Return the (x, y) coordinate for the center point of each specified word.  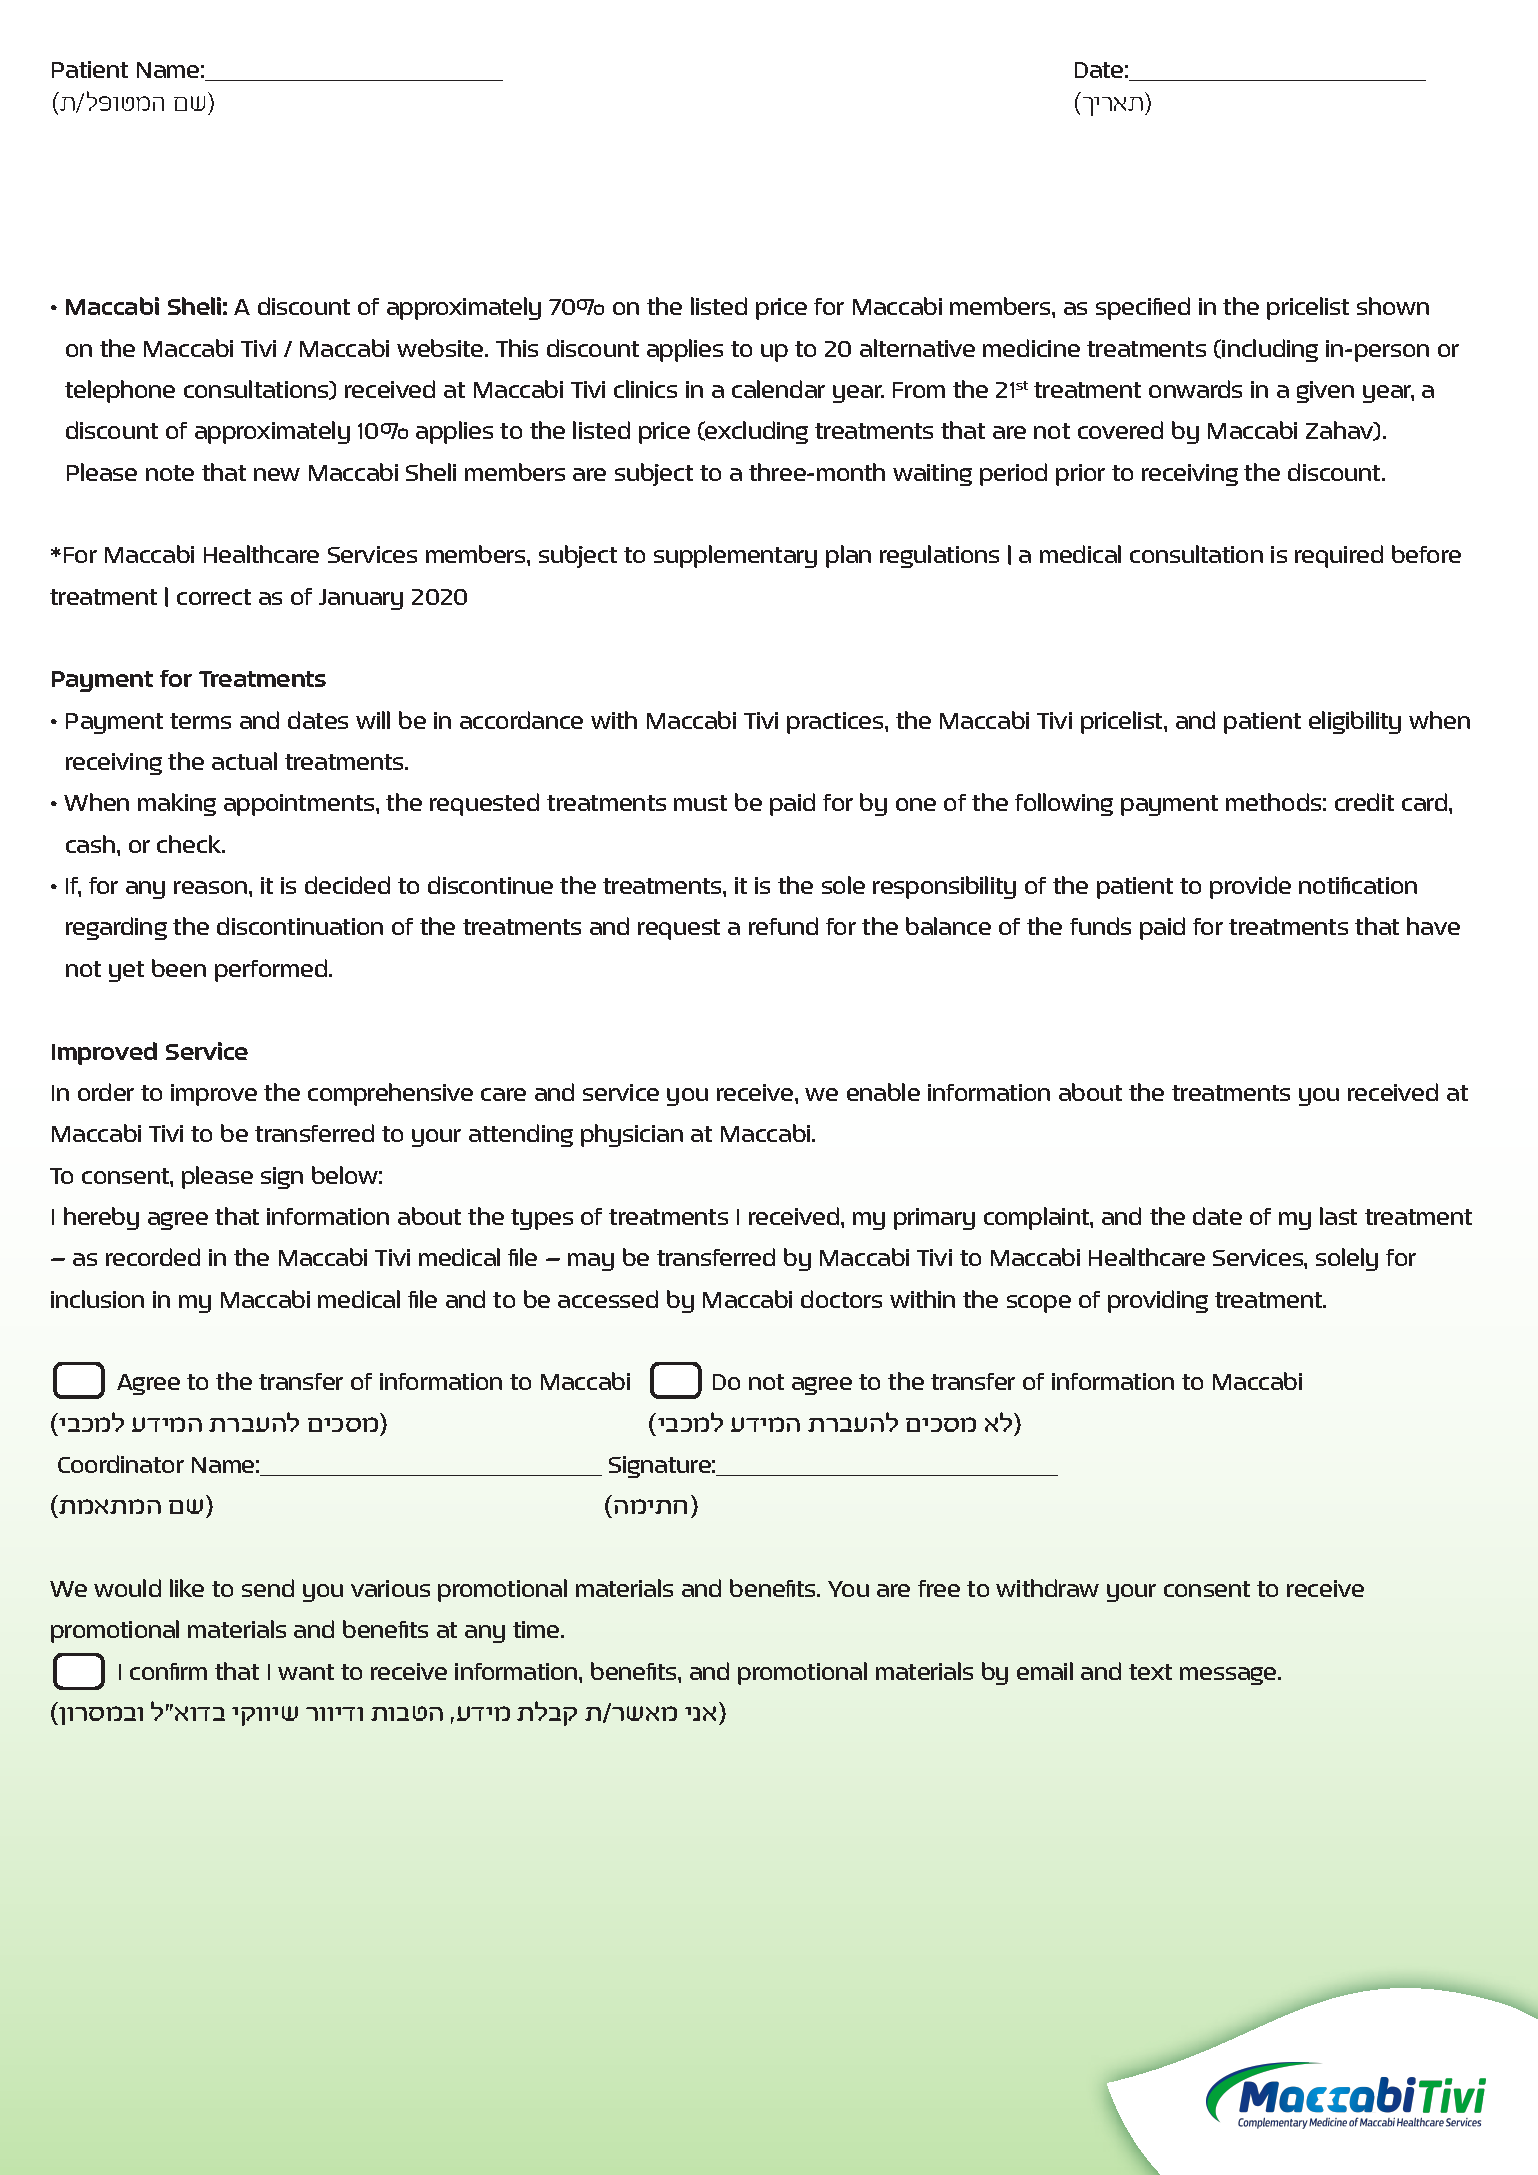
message (1229, 1676)
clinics (645, 389)
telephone (120, 391)
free (939, 1588)
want (306, 1672)
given (1325, 392)
